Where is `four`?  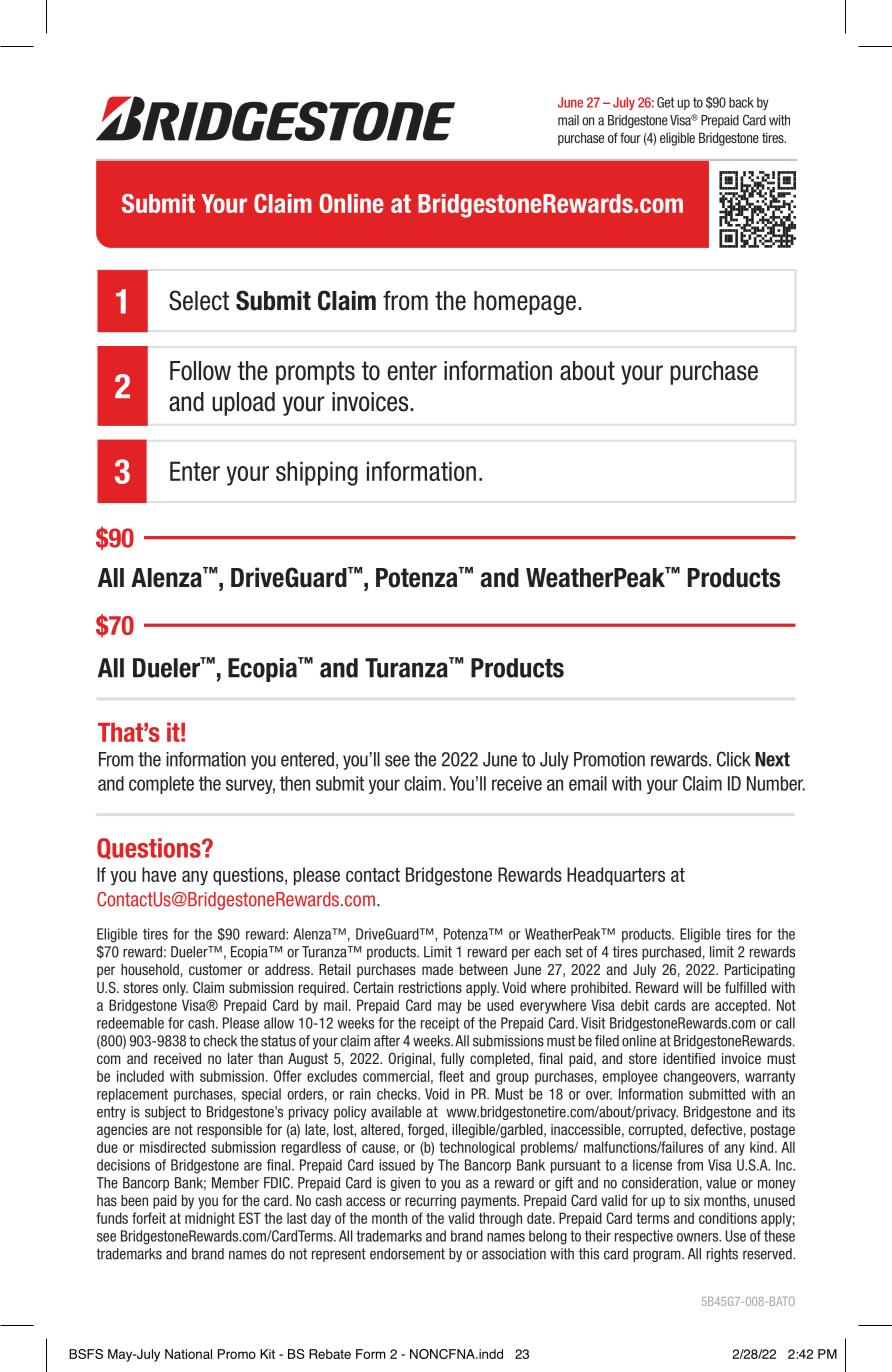 four is located at coordinates (630, 137).
